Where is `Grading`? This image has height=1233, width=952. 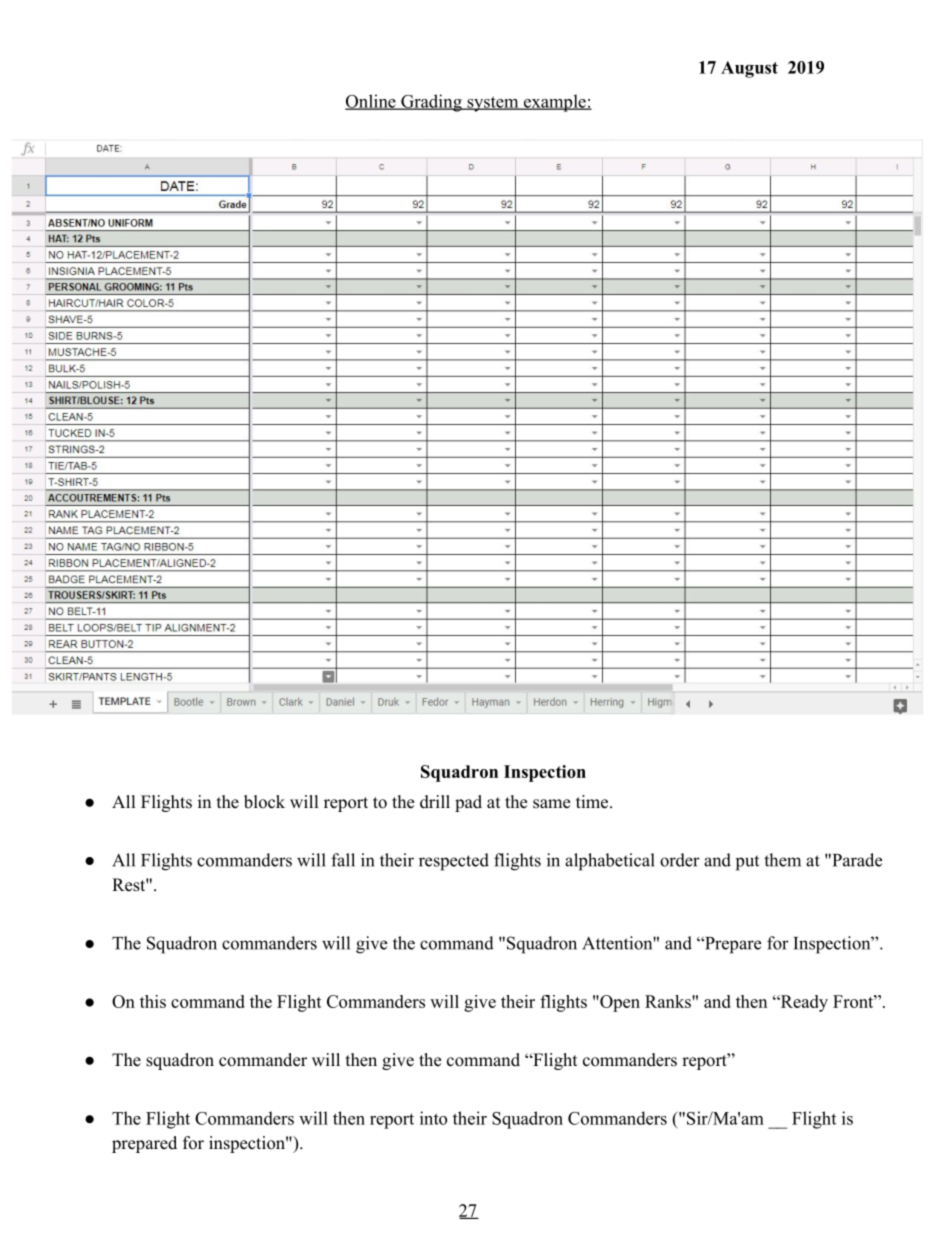
Grading is located at coordinates (431, 103).
